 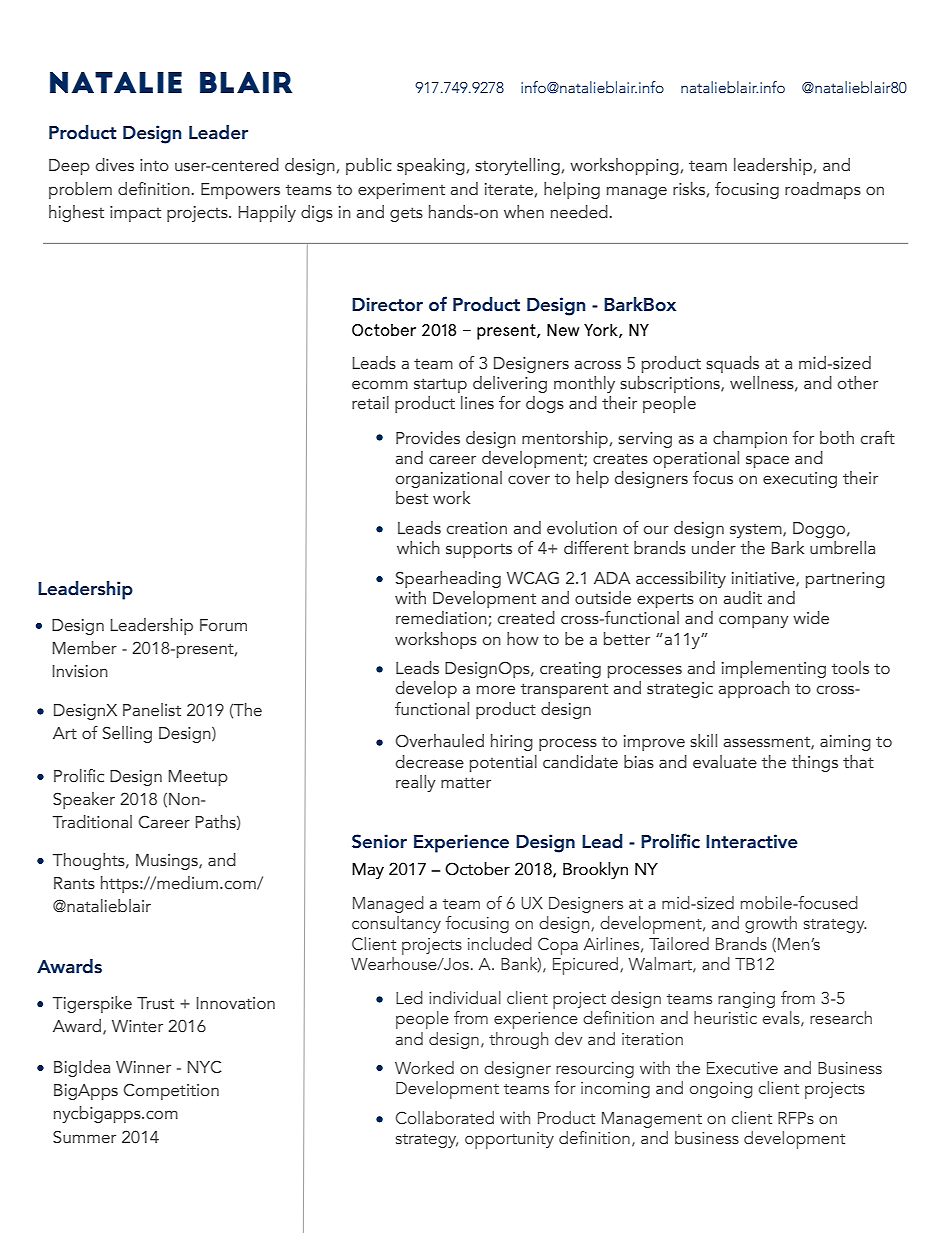 I want to click on roadmaps, so click(x=823, y=190).
